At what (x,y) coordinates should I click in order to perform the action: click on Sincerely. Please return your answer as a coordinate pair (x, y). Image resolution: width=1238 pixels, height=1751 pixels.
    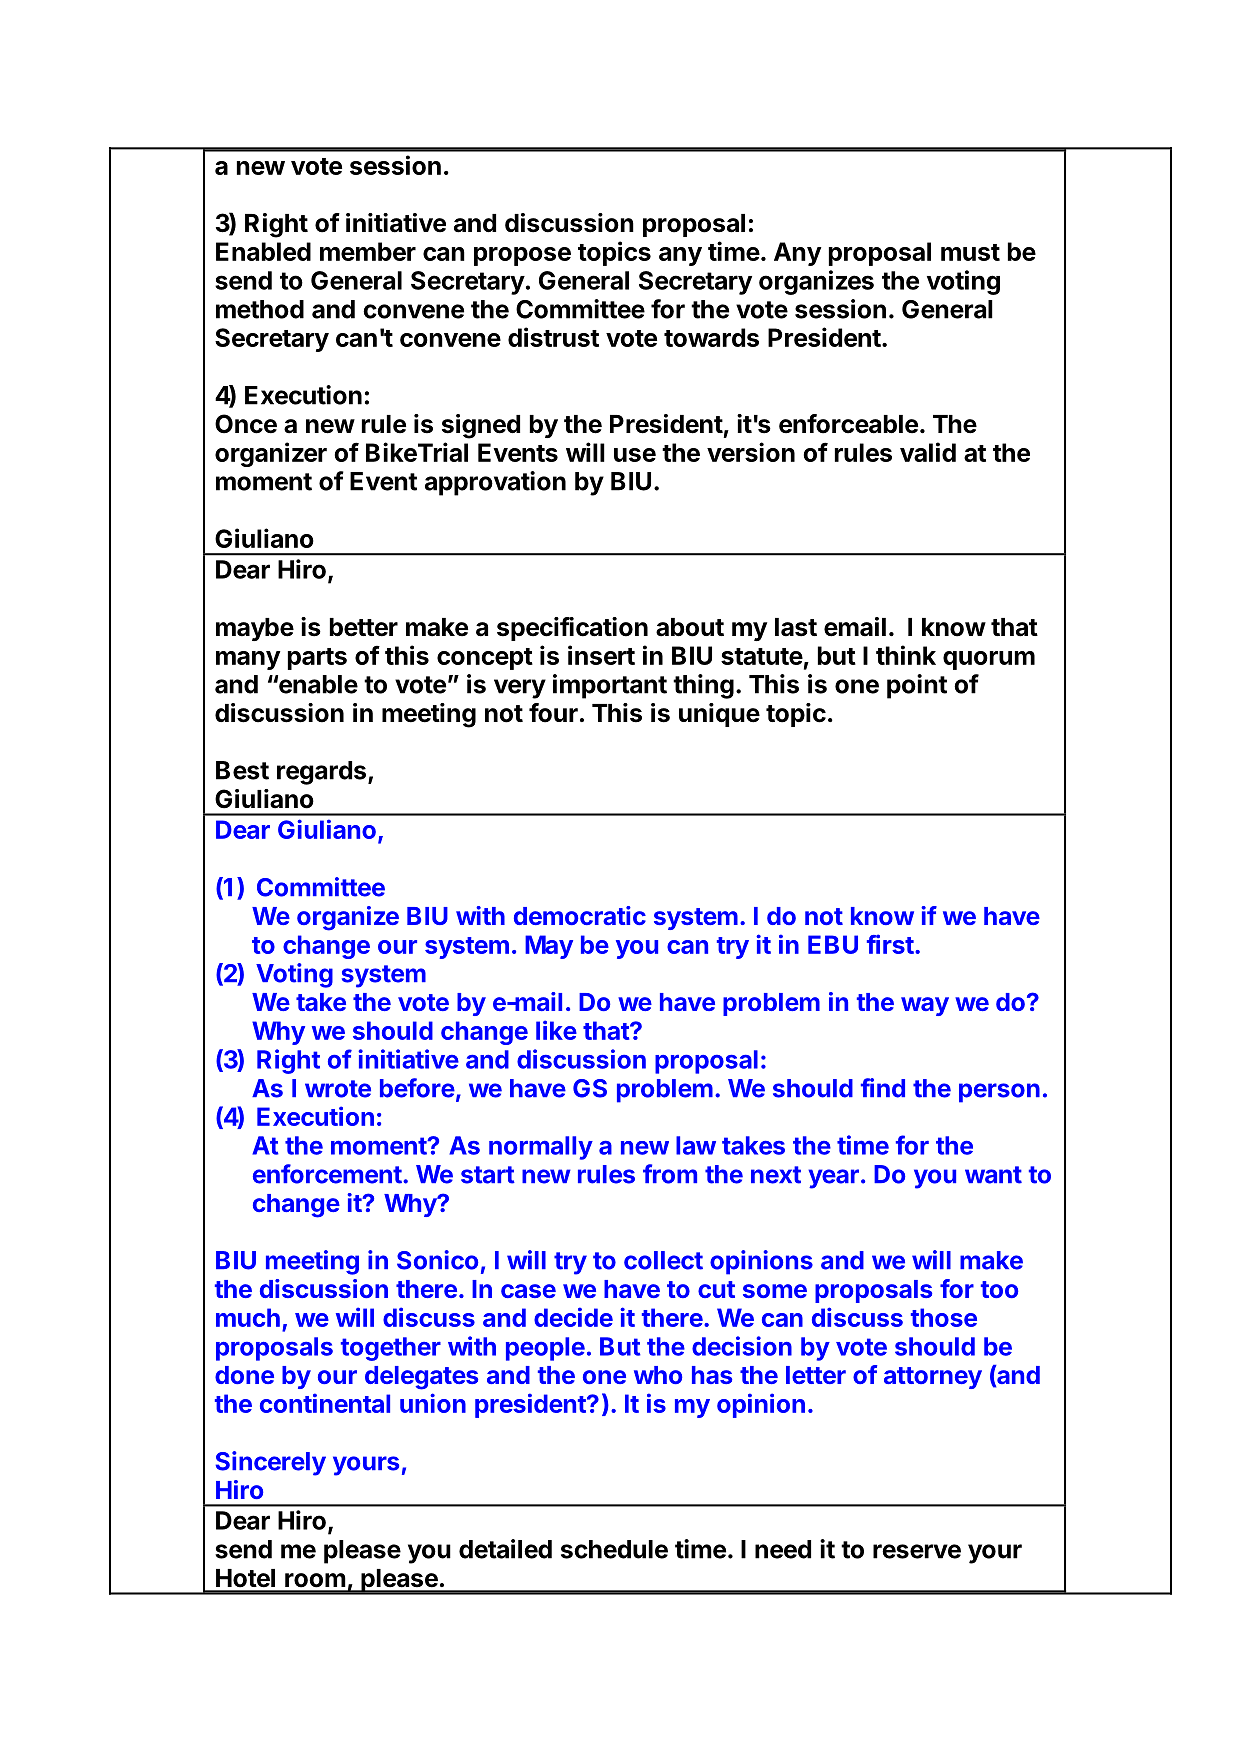
    Looking at the image, I should click on (271, 1463).
